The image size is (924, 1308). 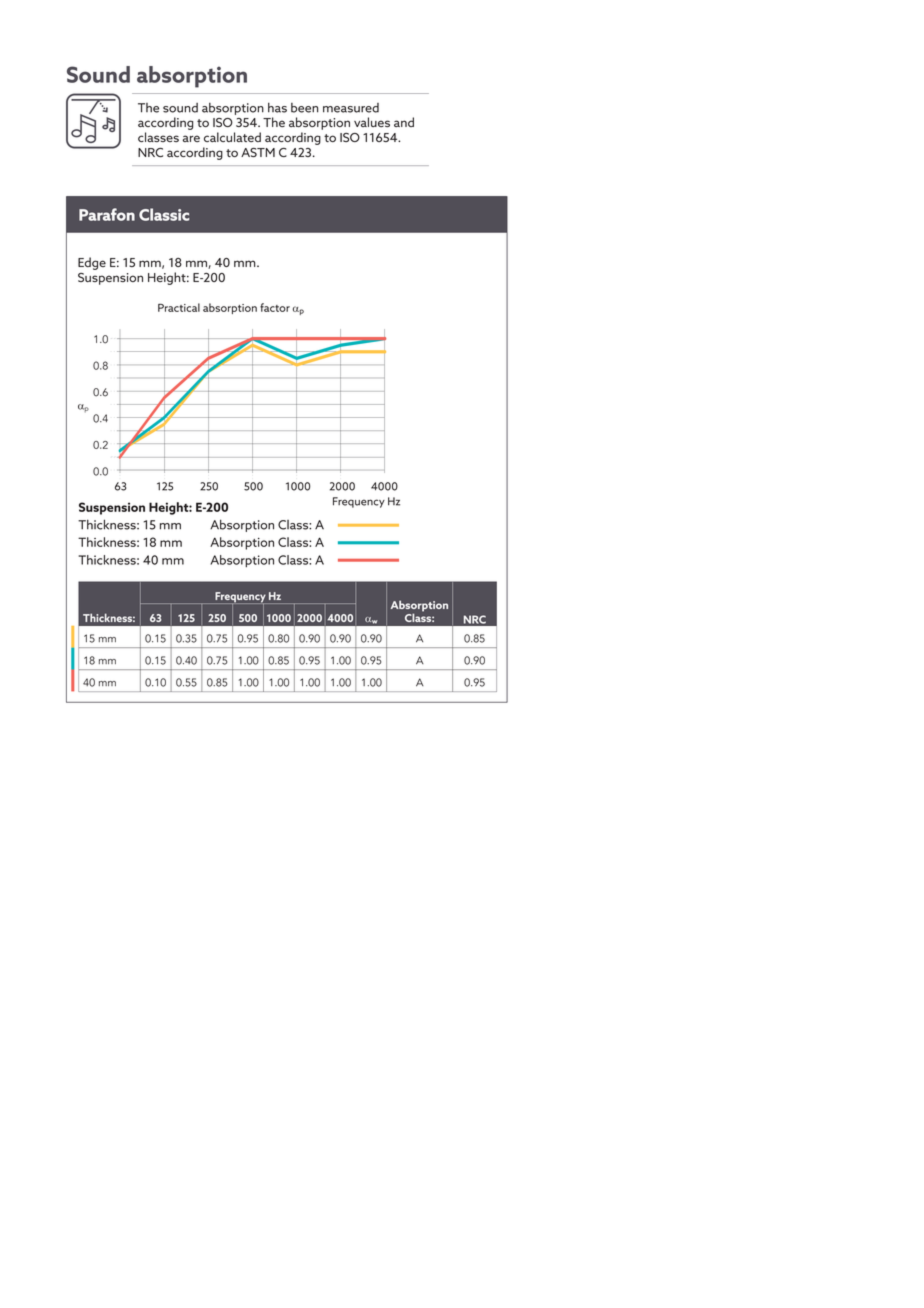 I want to click on are, so click(x=191, y=138).
